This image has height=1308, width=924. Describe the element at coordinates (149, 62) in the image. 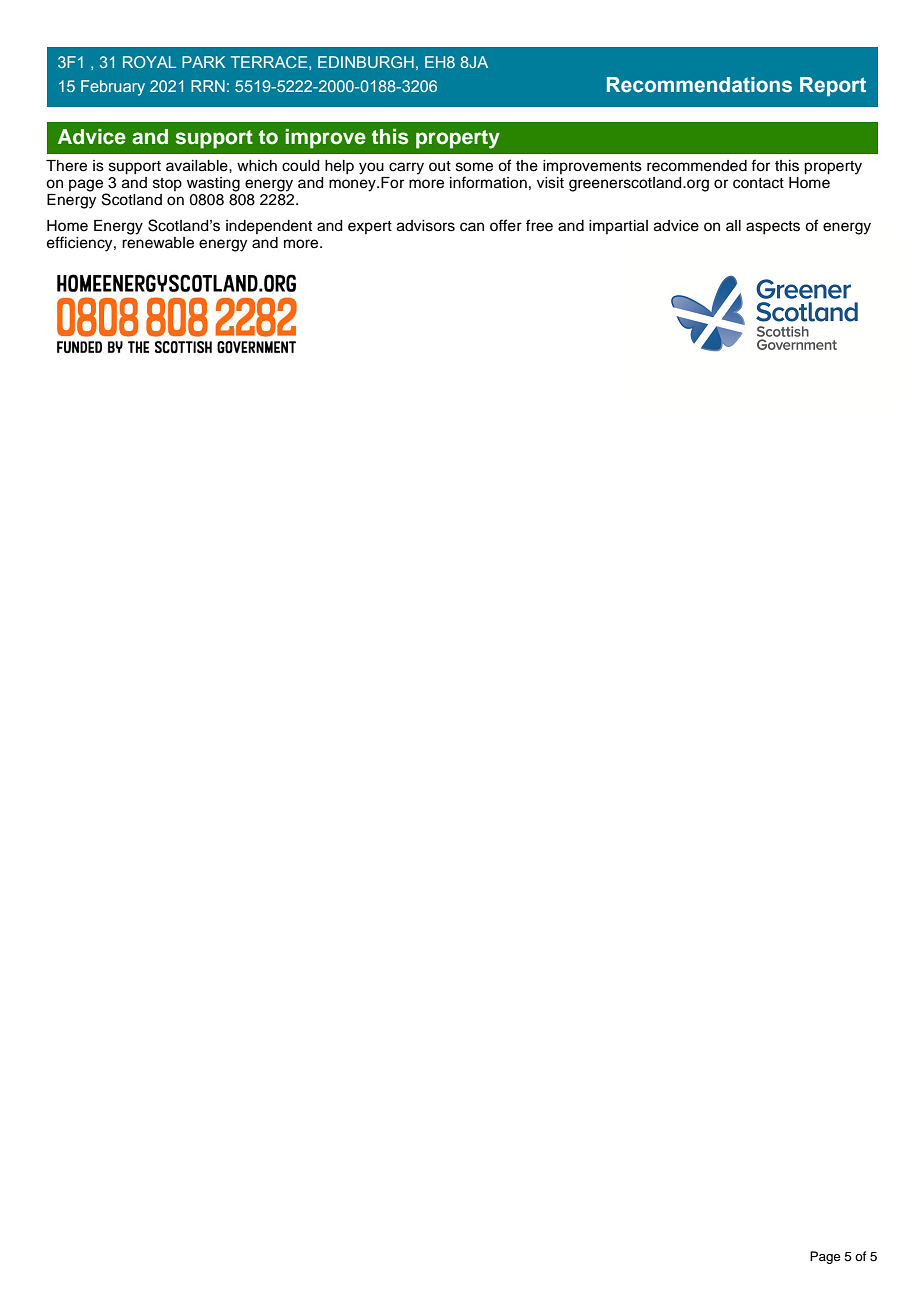

I see `ROYAL` at that location.
